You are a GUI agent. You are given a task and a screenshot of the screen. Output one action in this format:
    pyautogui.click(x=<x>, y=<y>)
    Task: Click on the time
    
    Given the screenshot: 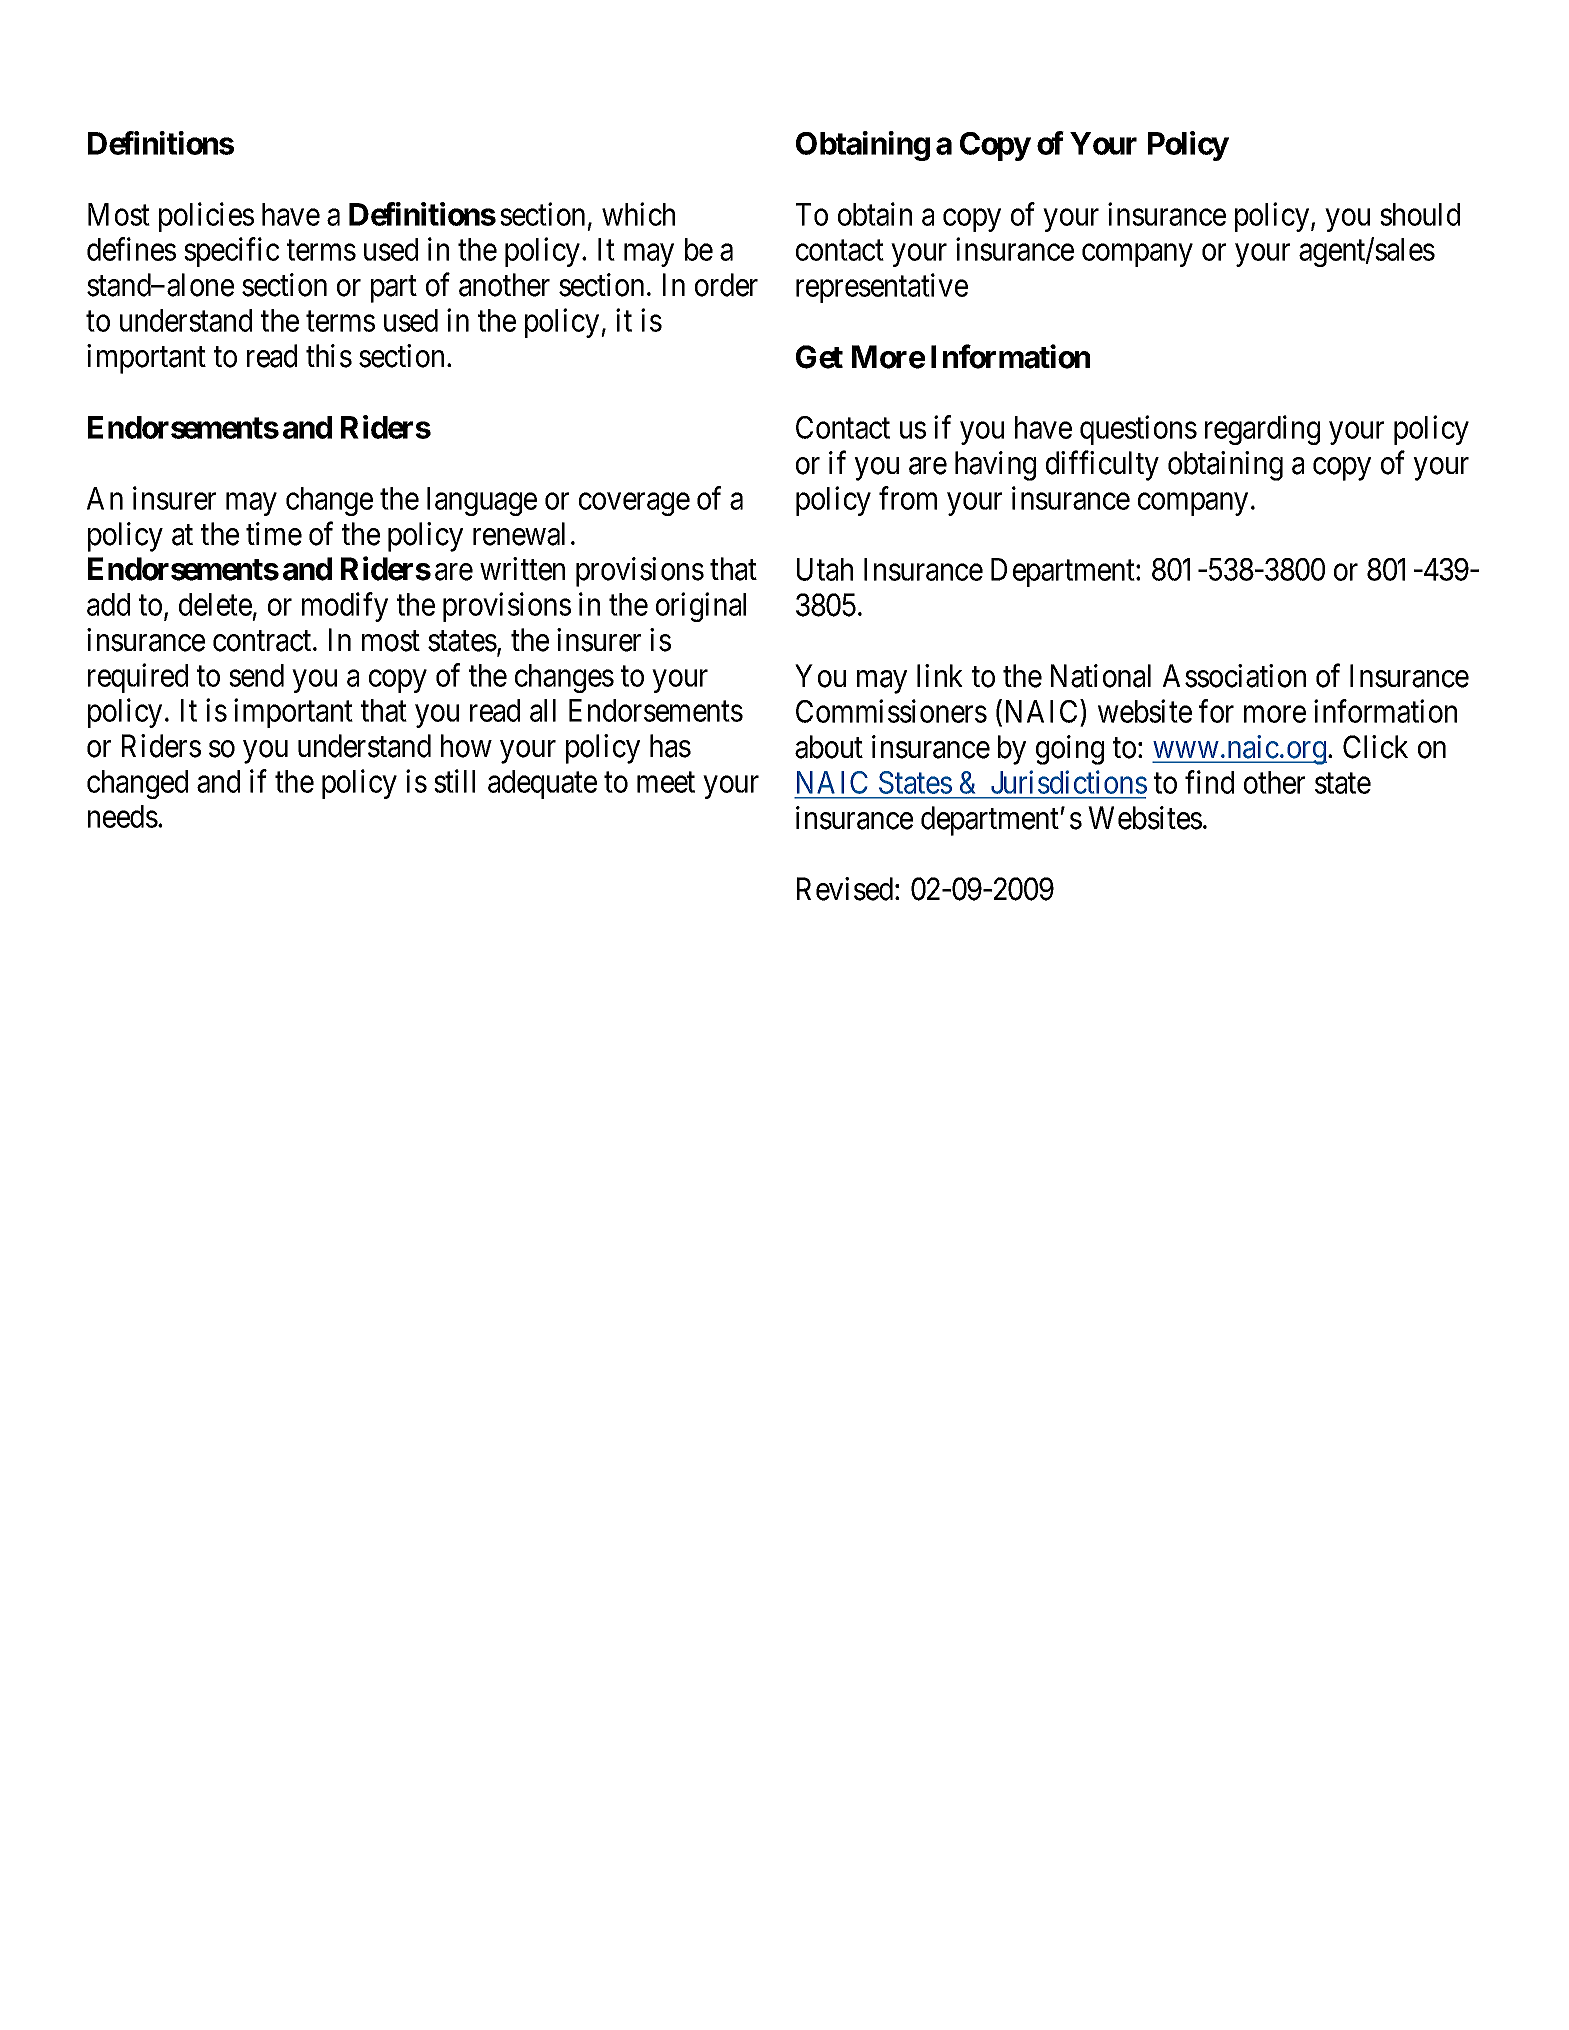 What is the action you would take?
    pyautogui.click(x=274, y=534)
